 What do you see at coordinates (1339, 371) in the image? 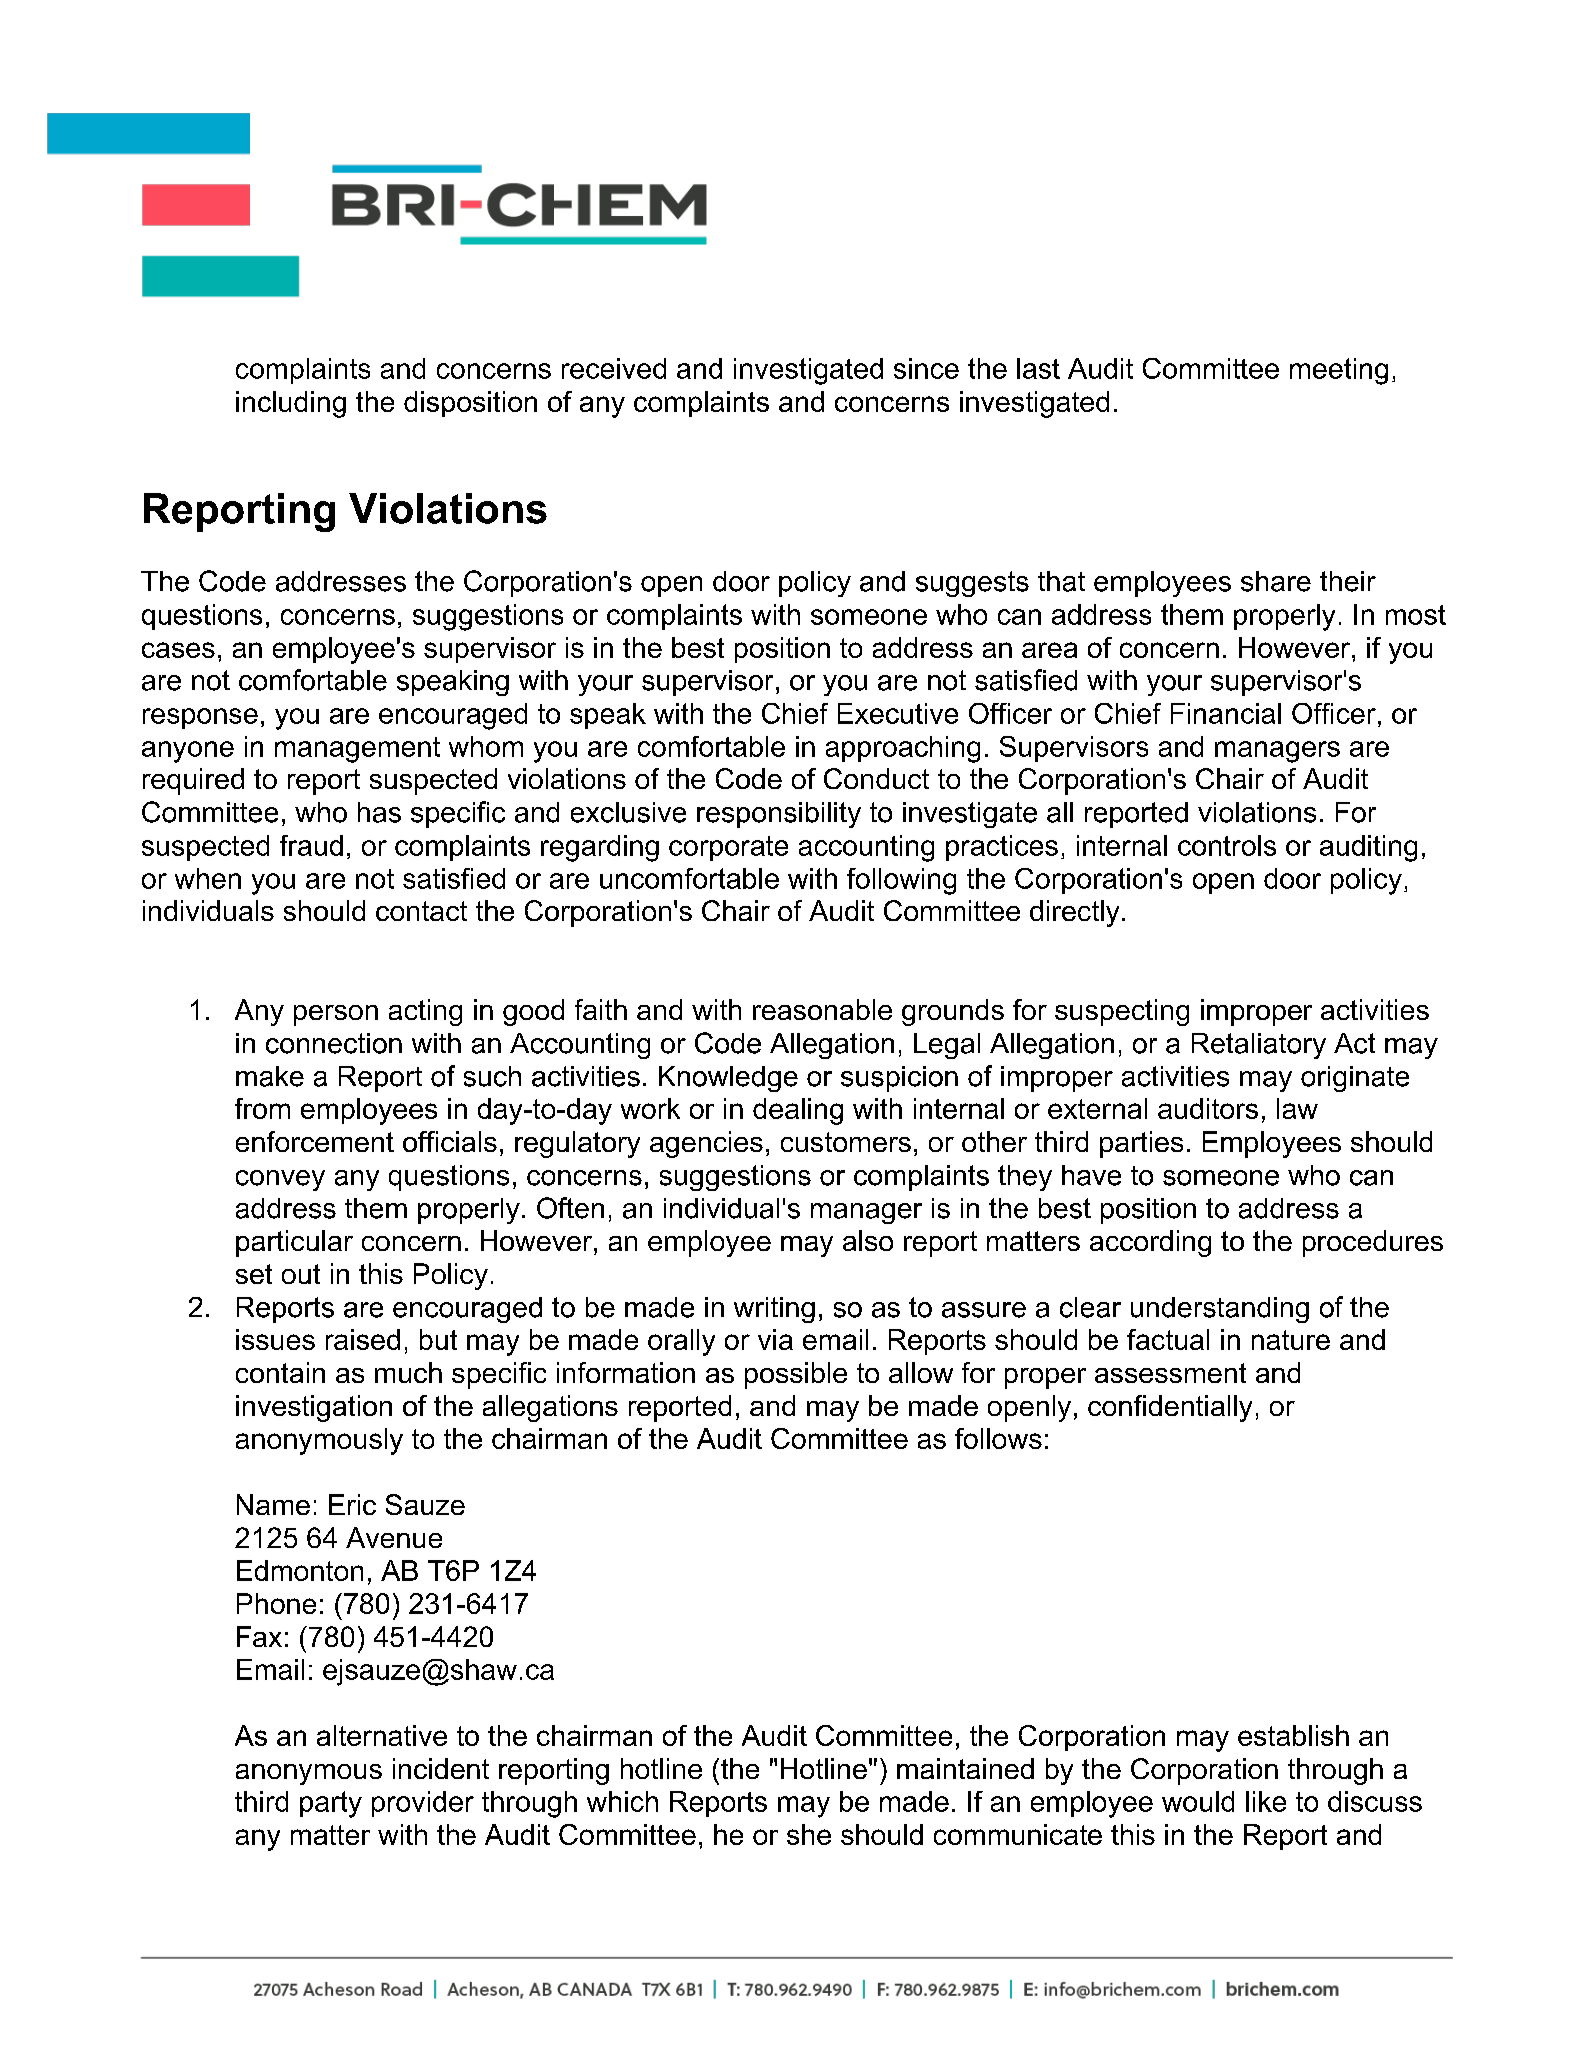
I see `meeting` at bounding box center [1339, 371].
